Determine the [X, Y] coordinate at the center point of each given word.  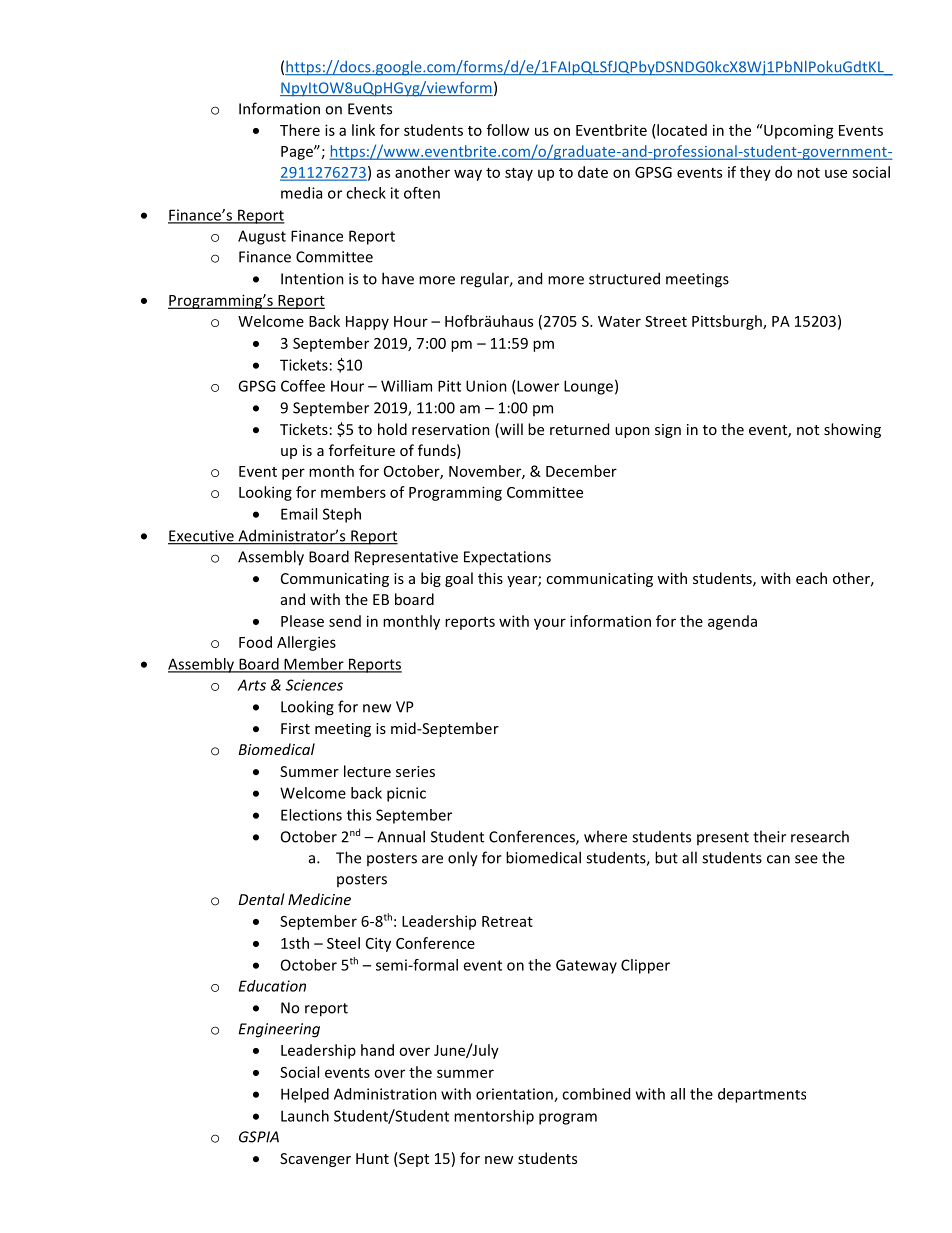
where [605, 836]
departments [762, 1095]
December [581, 471]
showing [852, 430]
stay [519, 174]
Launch [305, 1116]
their [769, 836]
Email [299, 514]
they [755, 173]
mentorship [494, 1117]
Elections [311, 815]
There [300, 130]
